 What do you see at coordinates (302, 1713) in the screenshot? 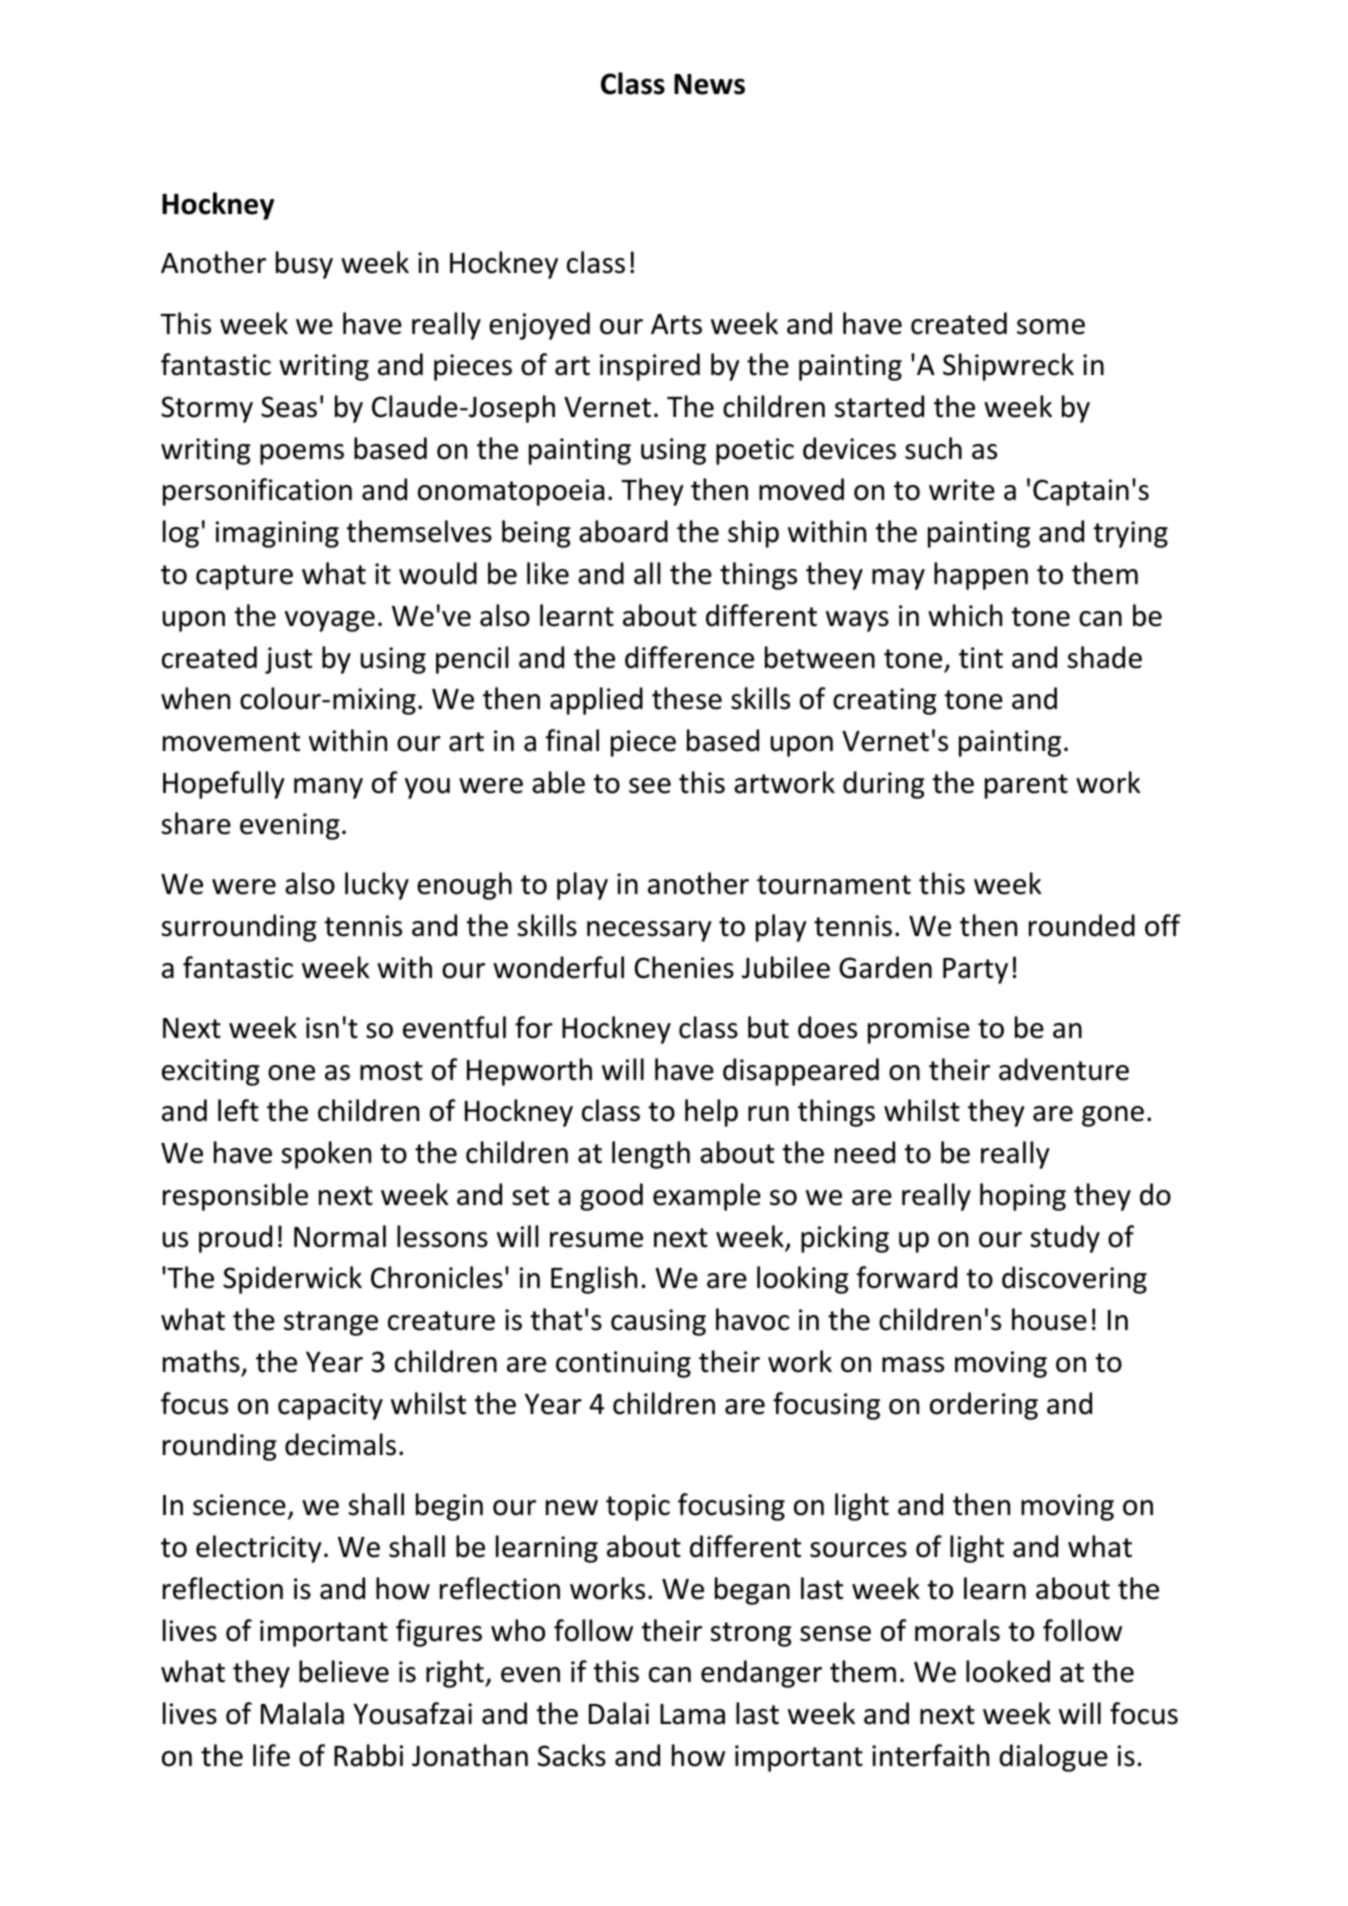
I see `Malala` at bounding box center [302, 1713].
